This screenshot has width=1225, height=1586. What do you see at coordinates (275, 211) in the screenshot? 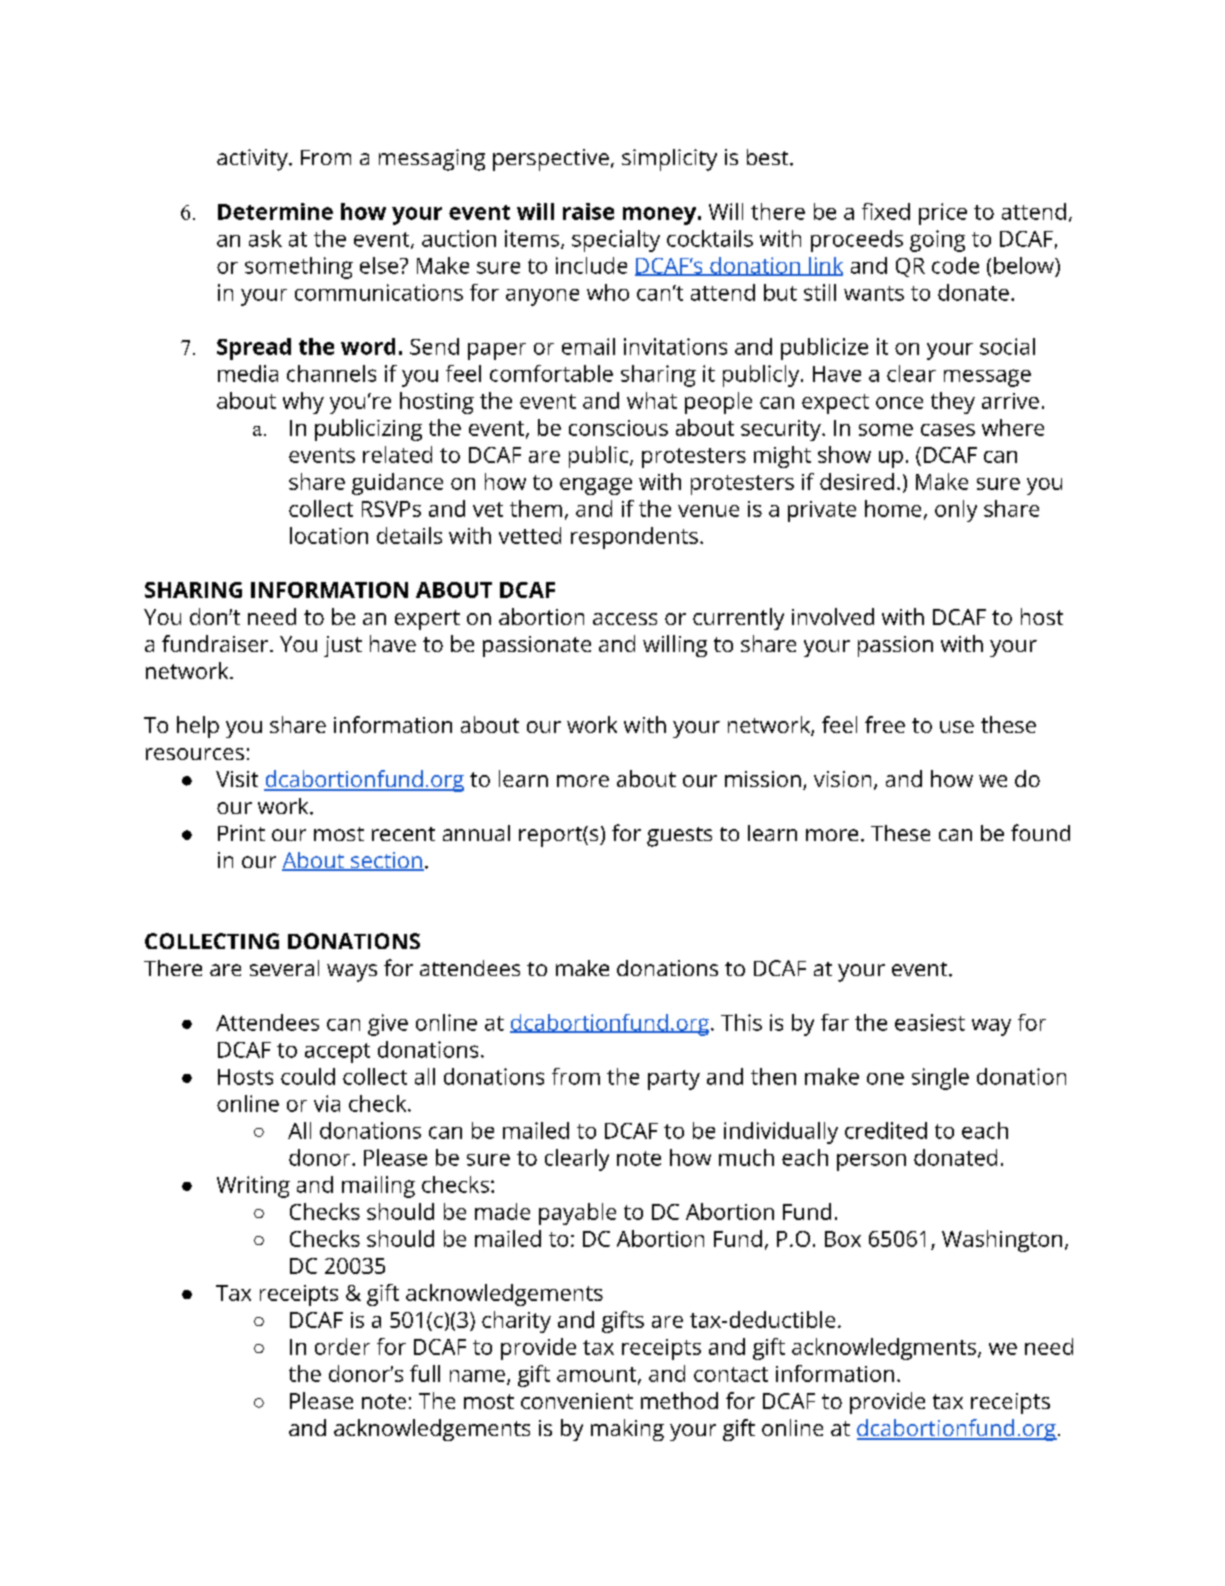
I see `Determine` at bounding box center [275, 211].
